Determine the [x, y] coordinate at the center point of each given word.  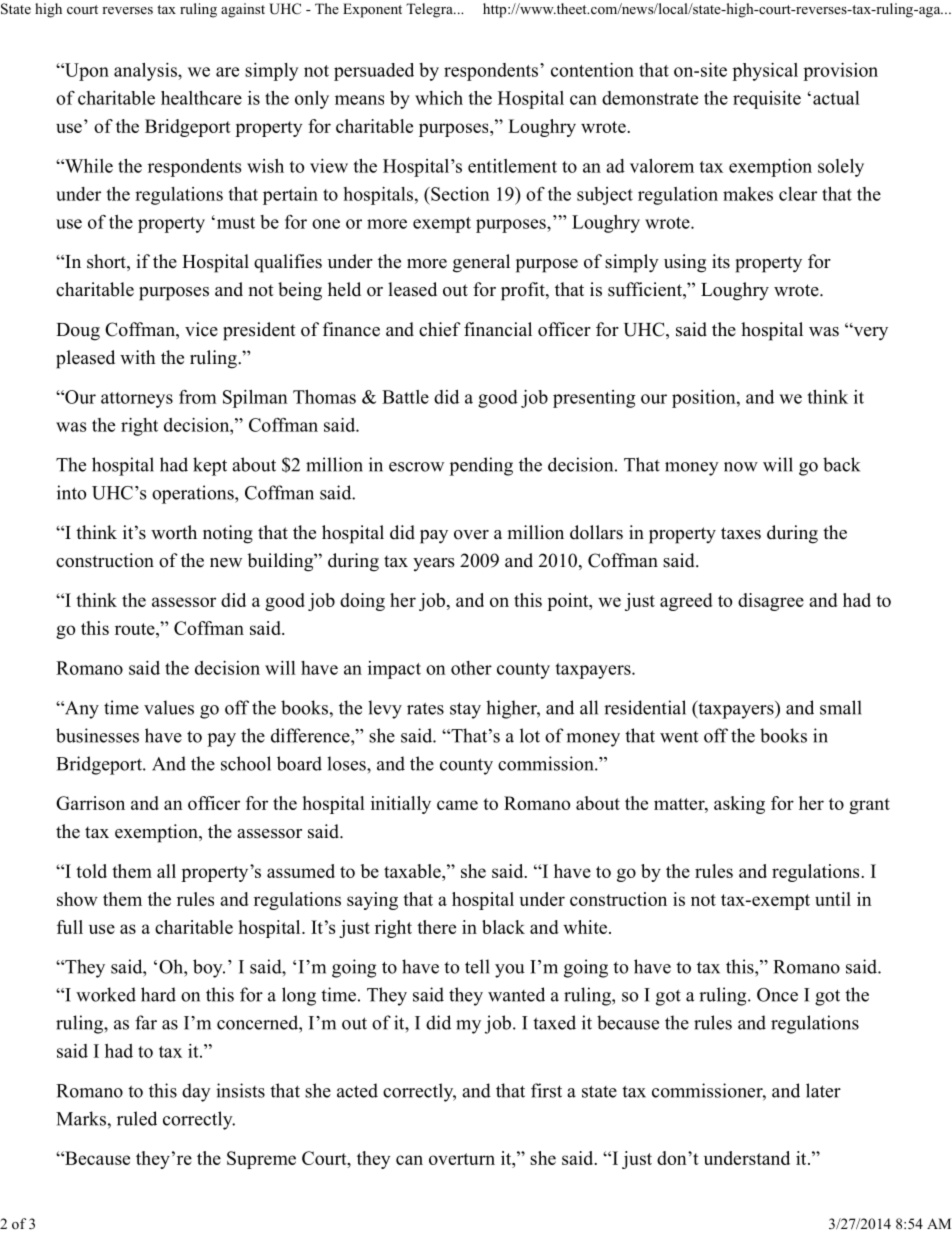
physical [765, 72]
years [434, 564]
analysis [146, 72]
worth [174, 532]
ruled [137, 1118]
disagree [771, 602]
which [439, 98]
